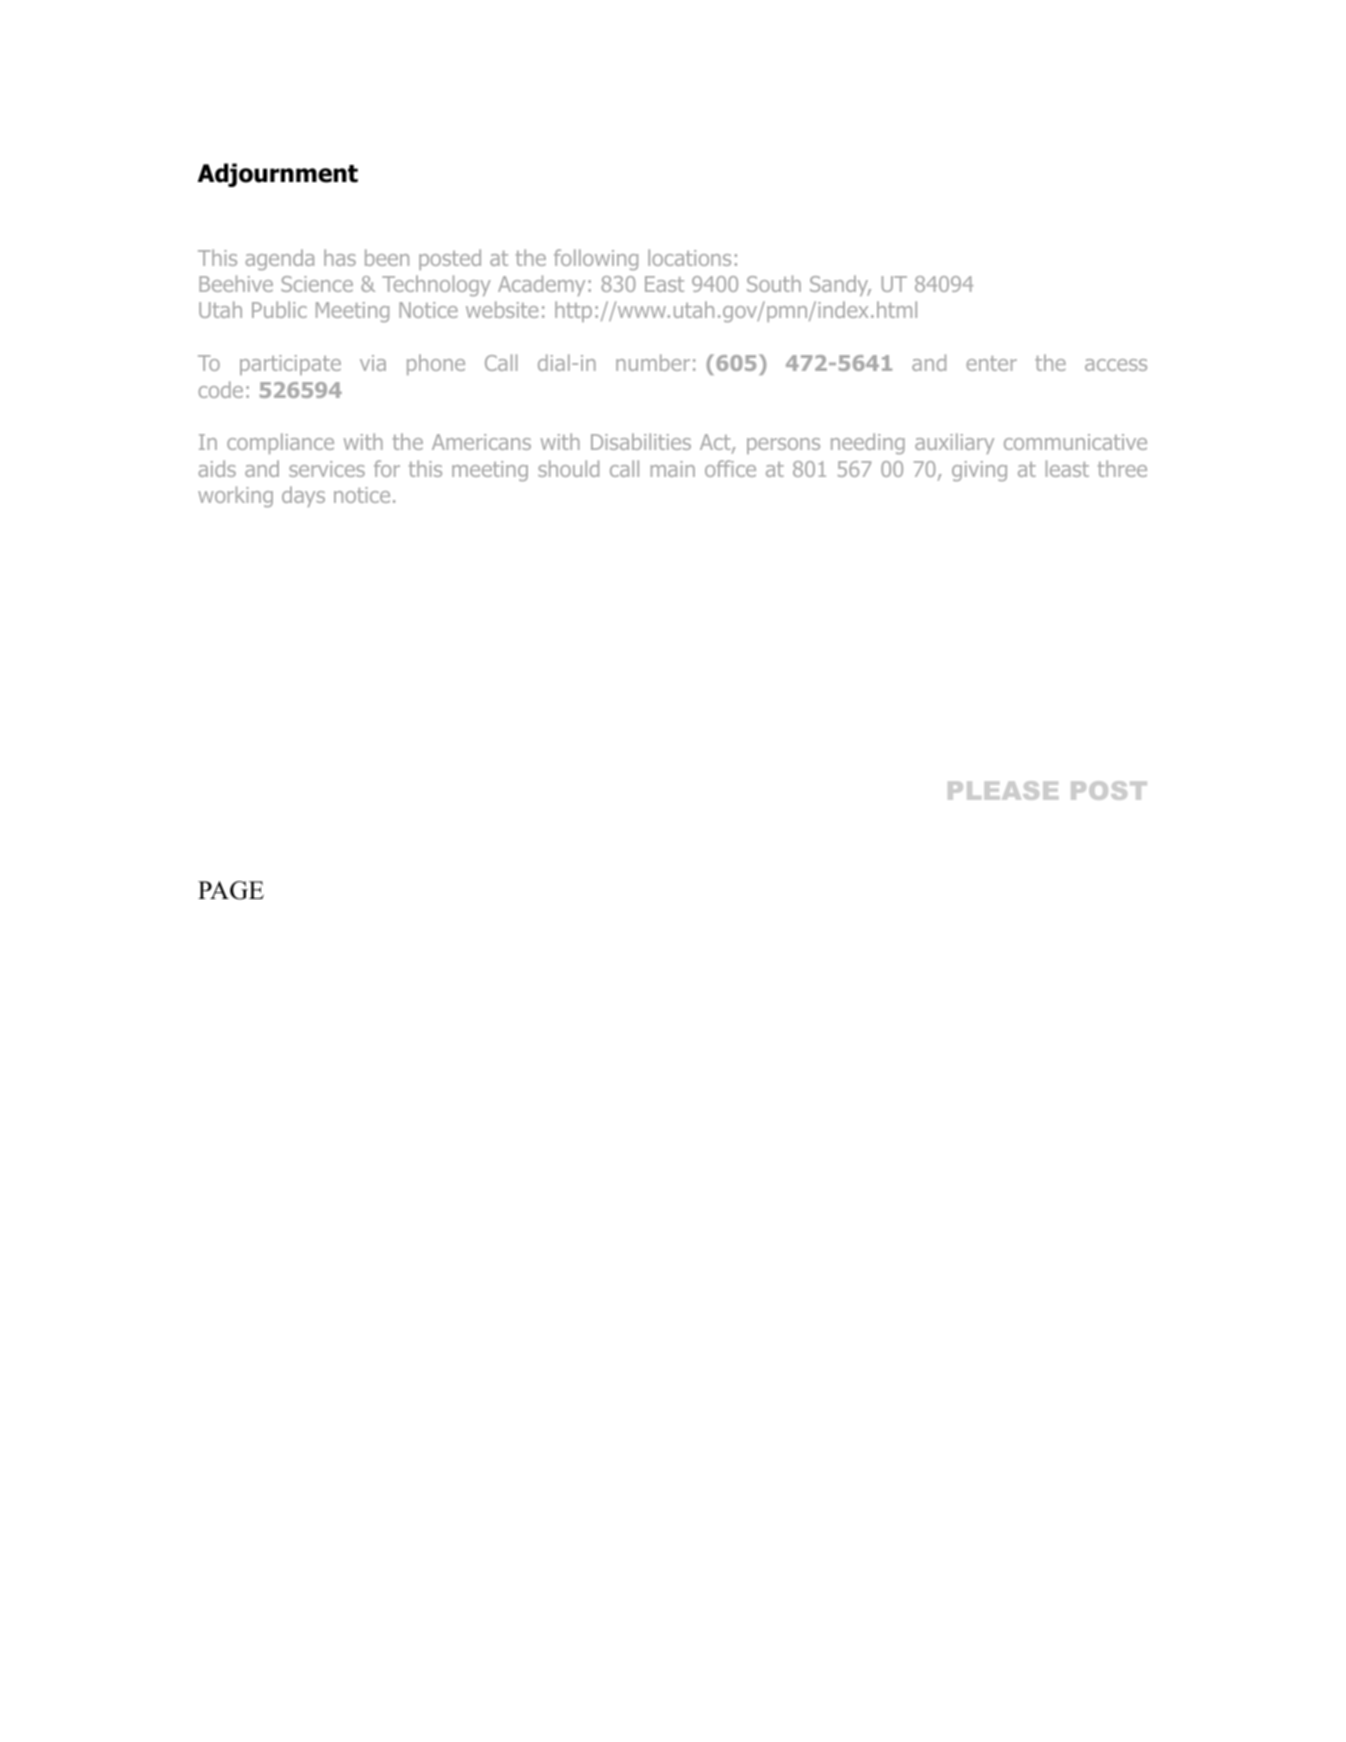 The width and height of the document is (1346, 1742). Describe the element at coordinates (979, 471) in the document. I see `giving` at that location.
